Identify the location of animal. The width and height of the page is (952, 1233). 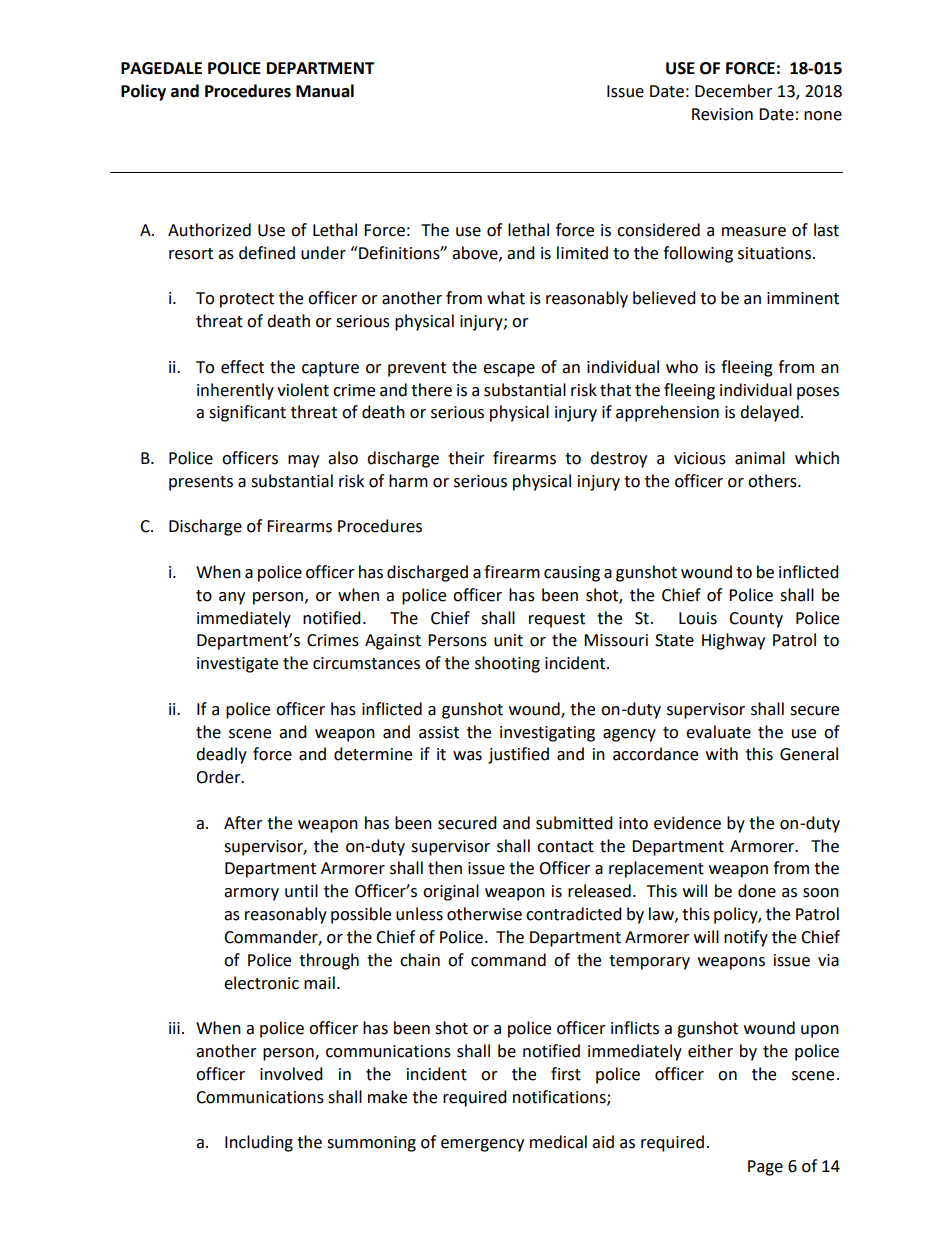
(760, 458).
